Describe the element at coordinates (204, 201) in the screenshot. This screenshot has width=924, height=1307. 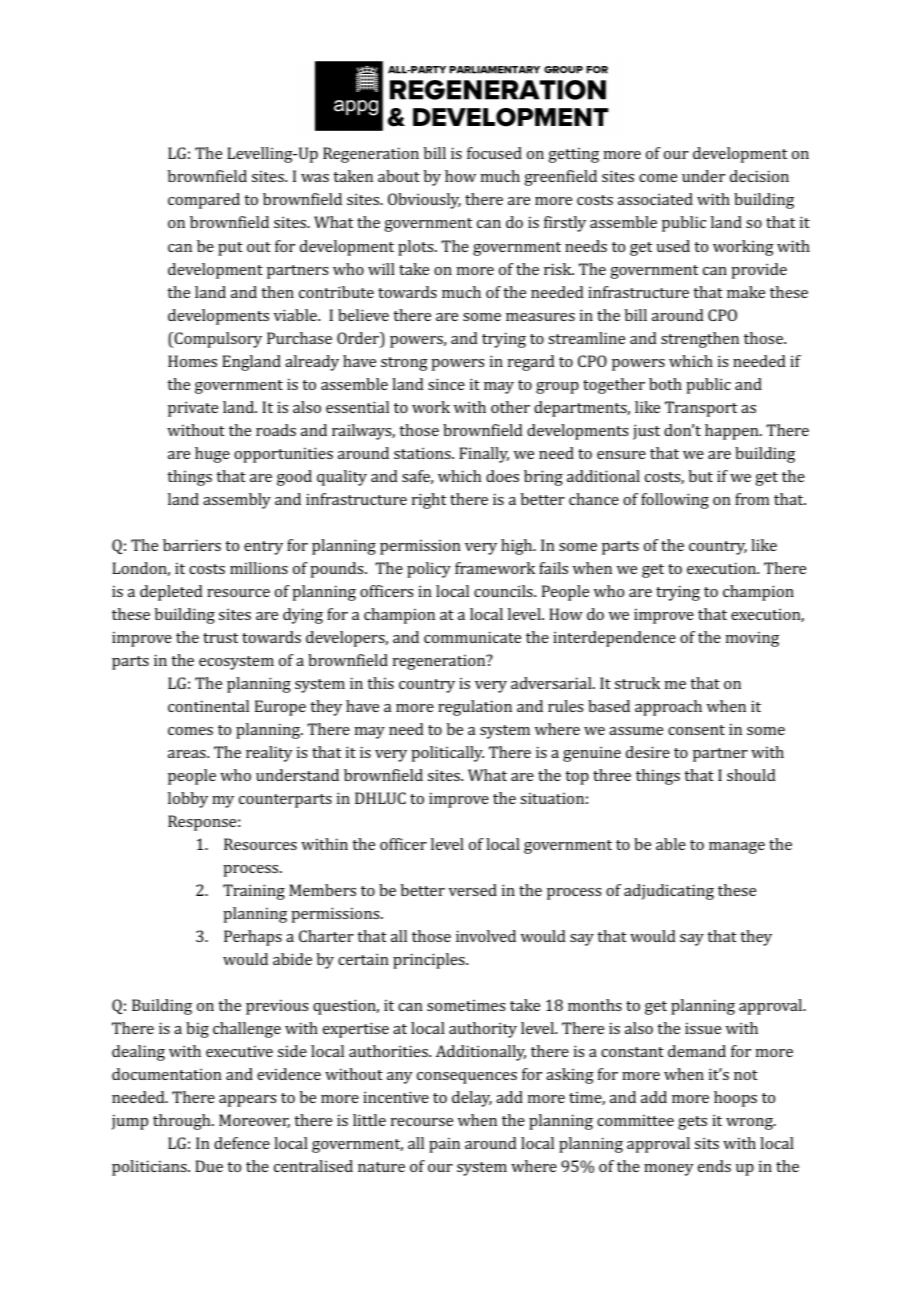
I see `compared` at that location.
